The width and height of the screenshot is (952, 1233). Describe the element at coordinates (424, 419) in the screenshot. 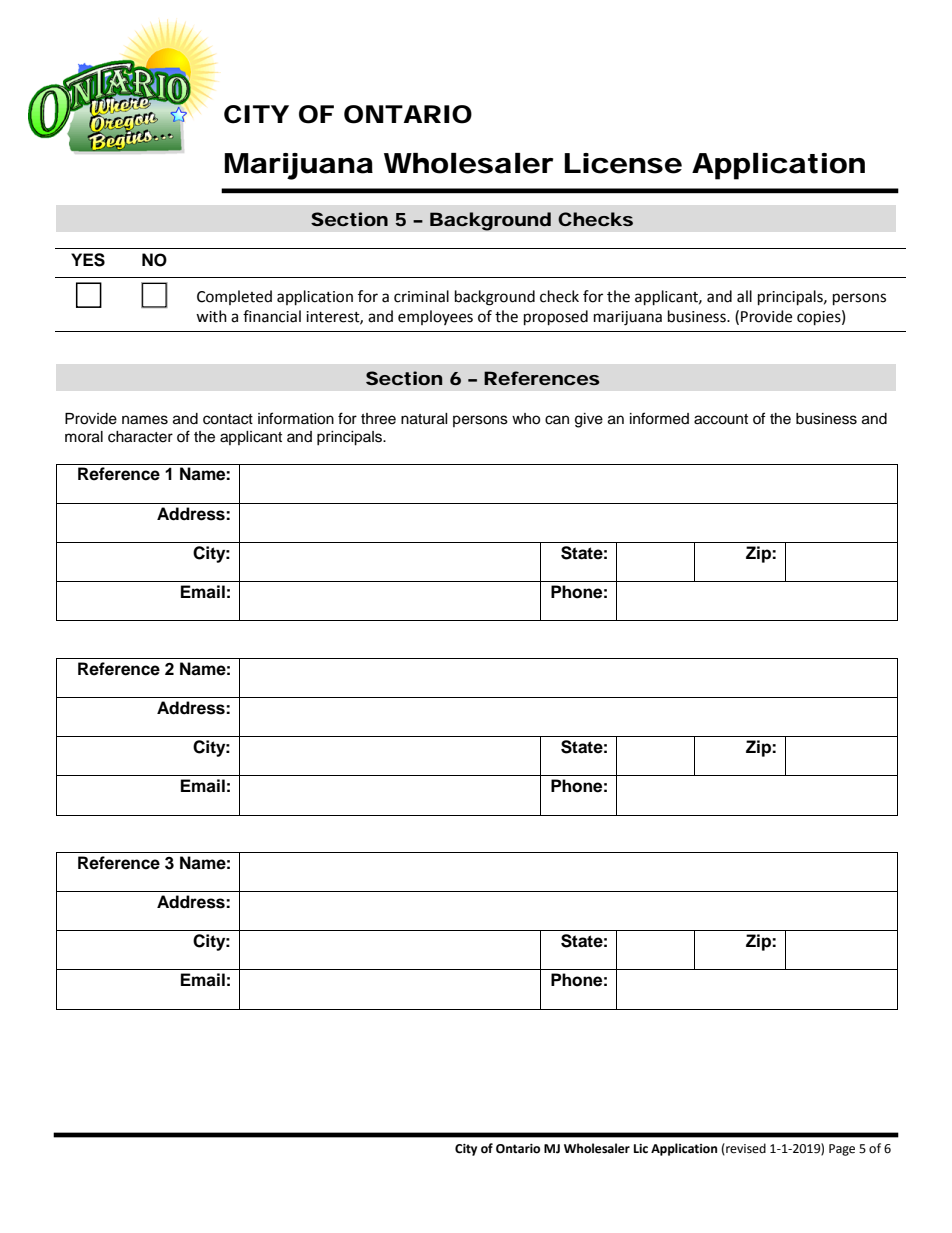

I see `natural` at that location.
